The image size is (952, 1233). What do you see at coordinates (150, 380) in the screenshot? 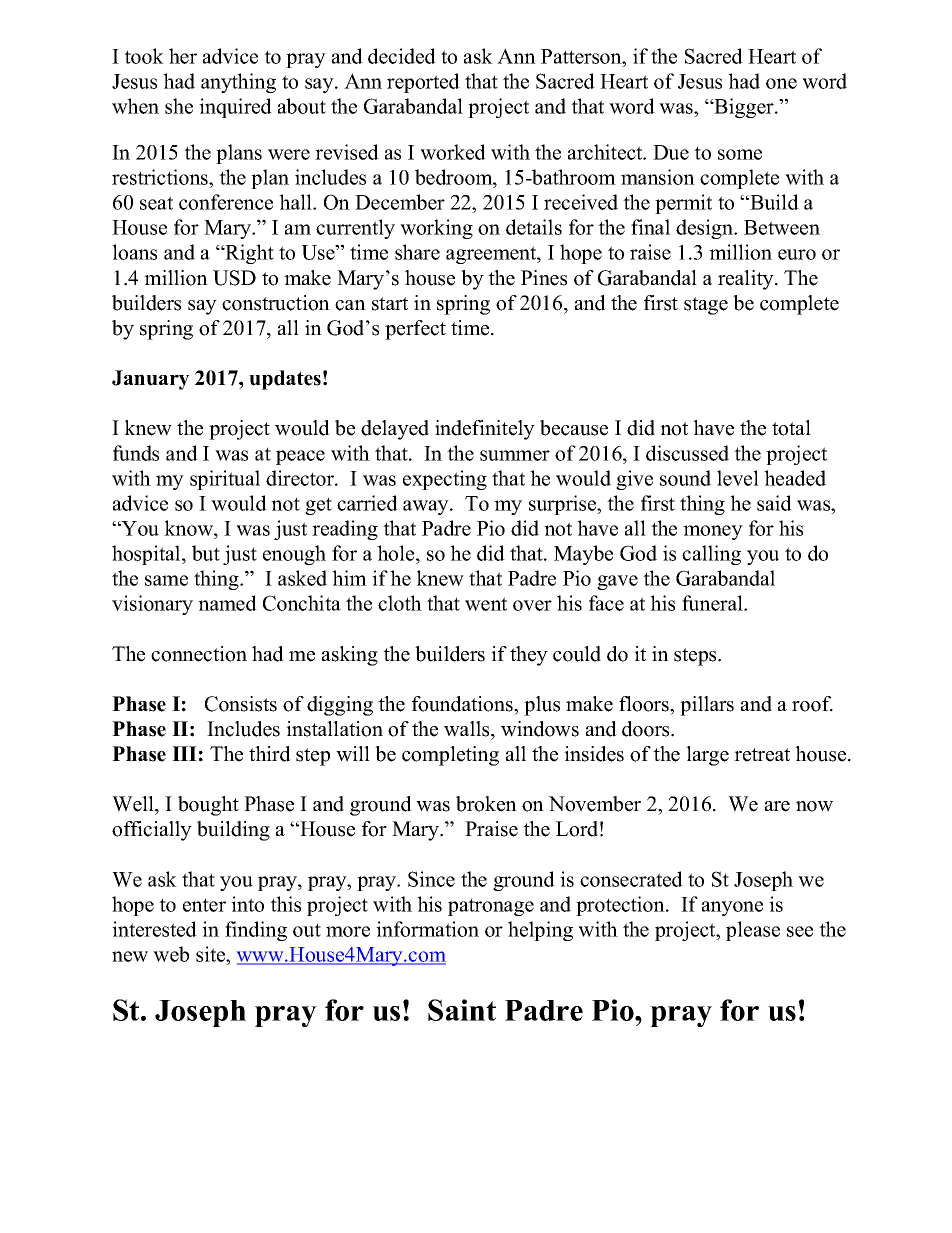
I see `January` at bounding box center [150, 380].
